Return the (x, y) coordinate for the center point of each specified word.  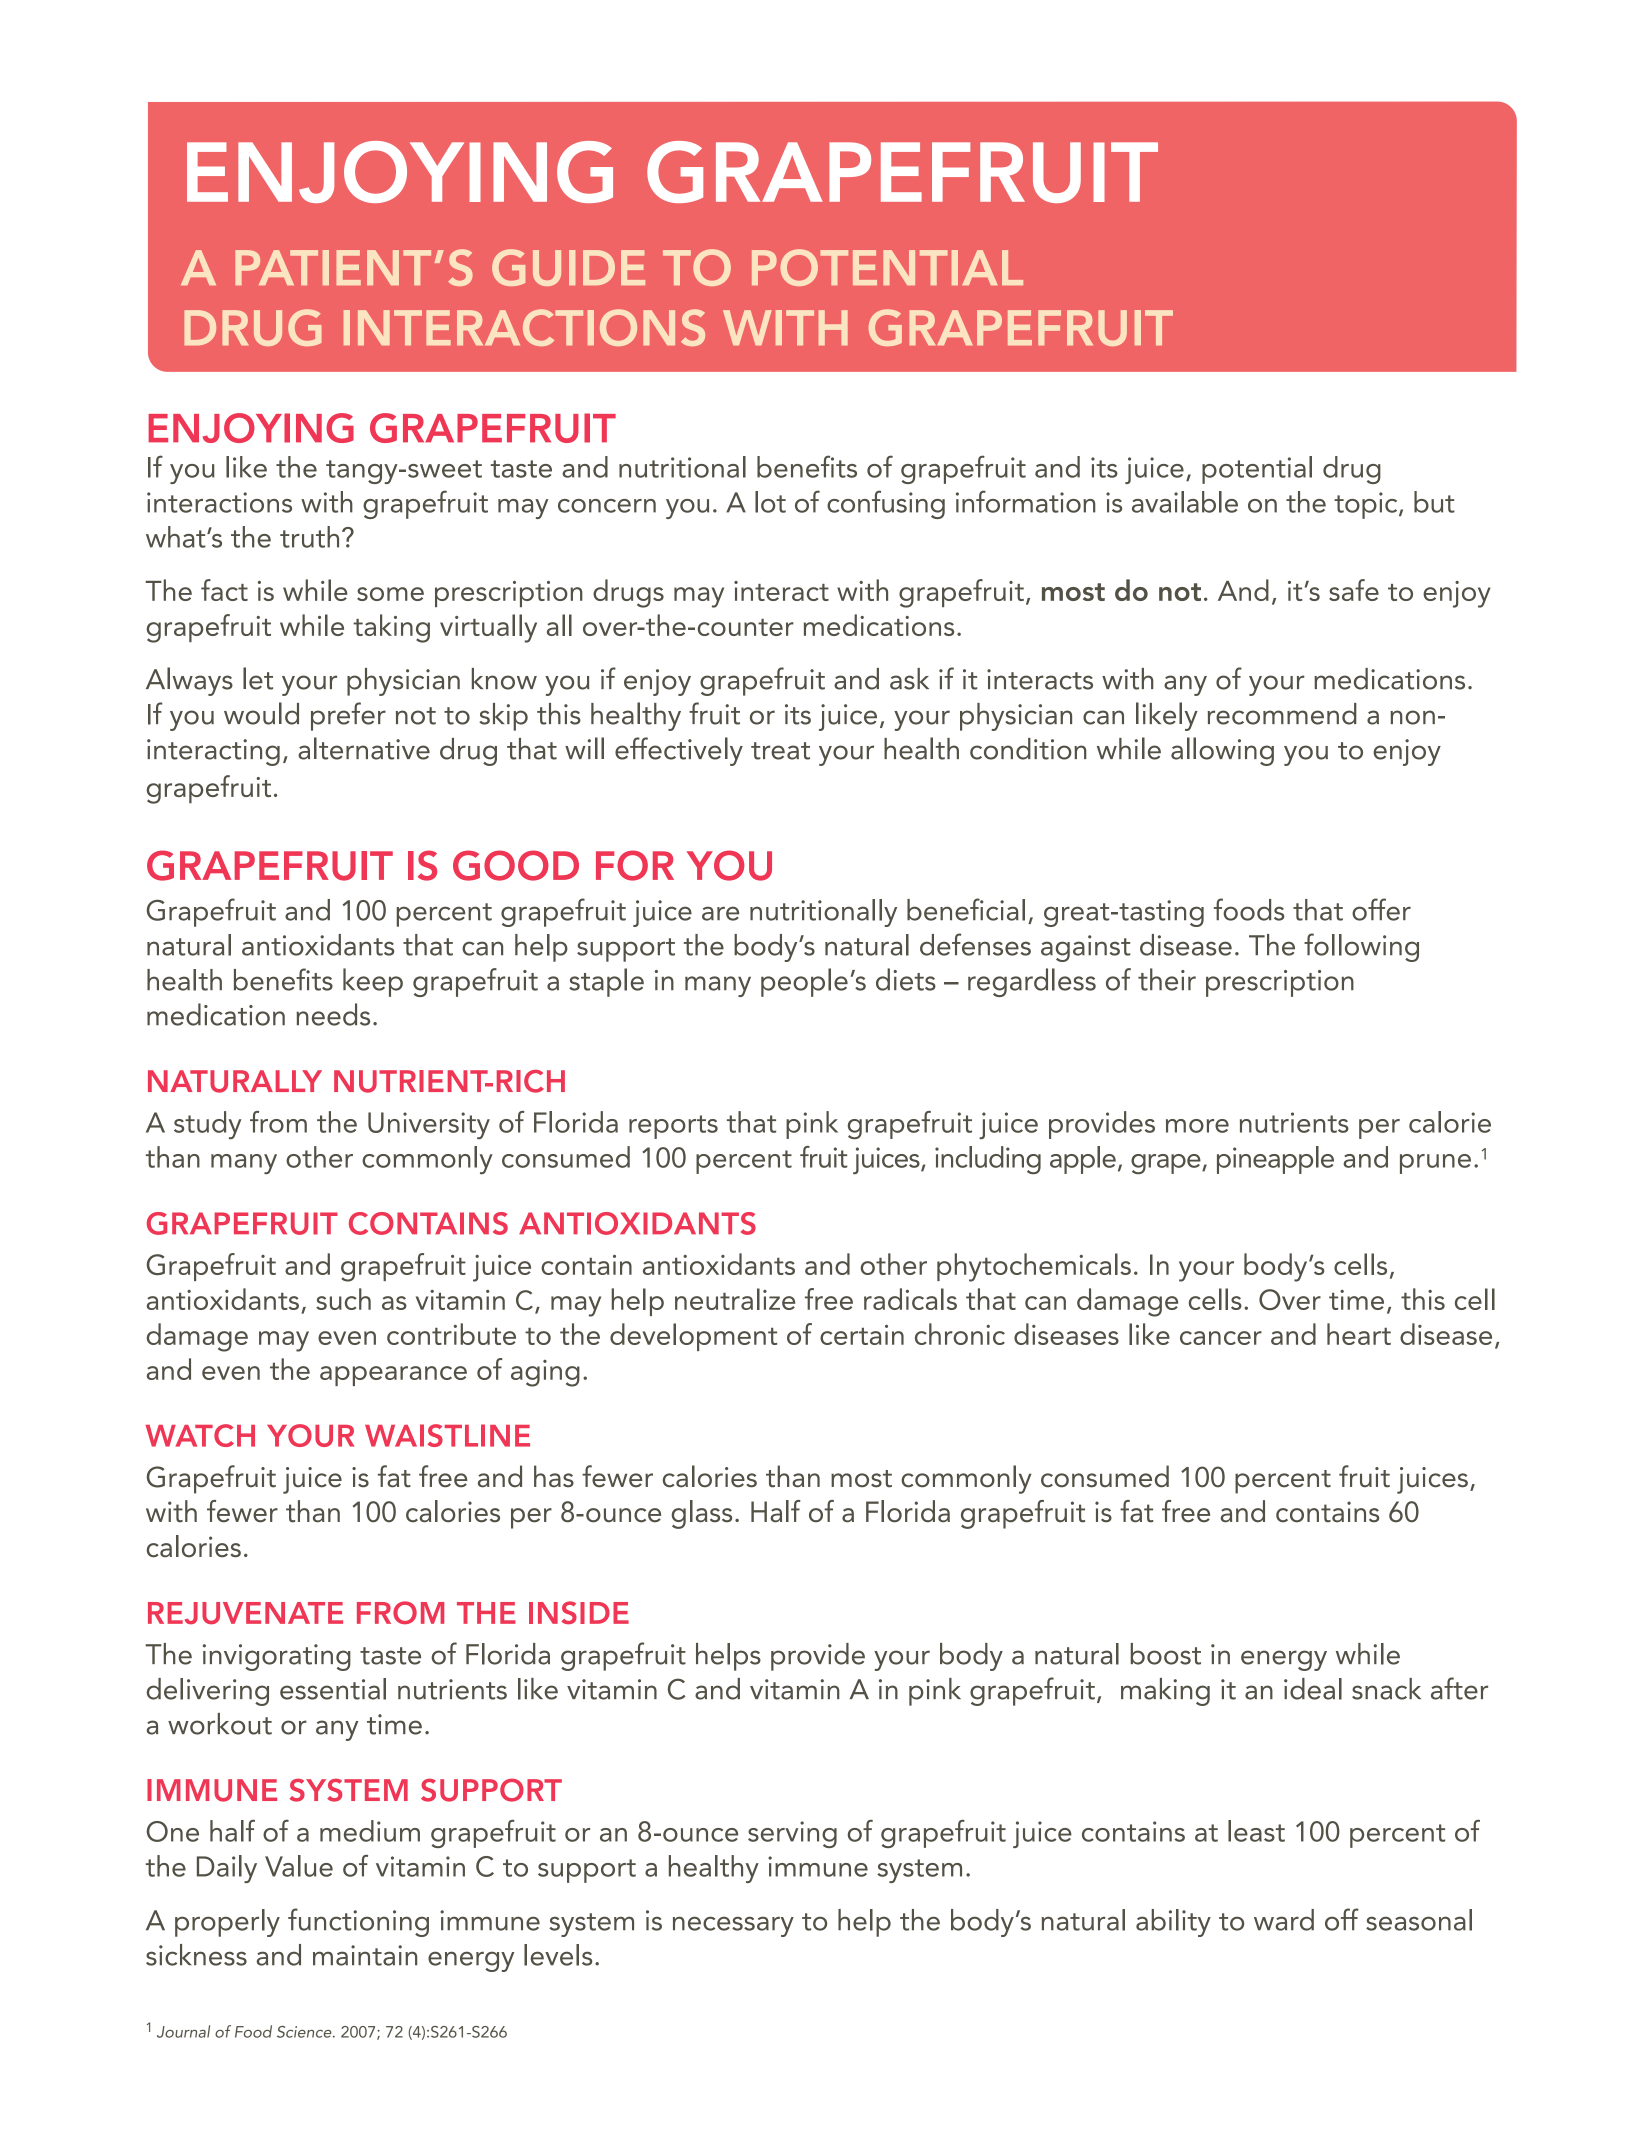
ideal (1313, 1689)
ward (1284, 1920)
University (429, 1125)
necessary (733, 1926)
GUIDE (568, 267)
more (1197, 1126)
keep (373, 982)
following (1361, 947)
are (720, 913)
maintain (365, 1955)
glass (701, 1514)
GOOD (516, 865)
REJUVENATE (245, 1613)
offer (1381, 909)
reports (673, 1127)
